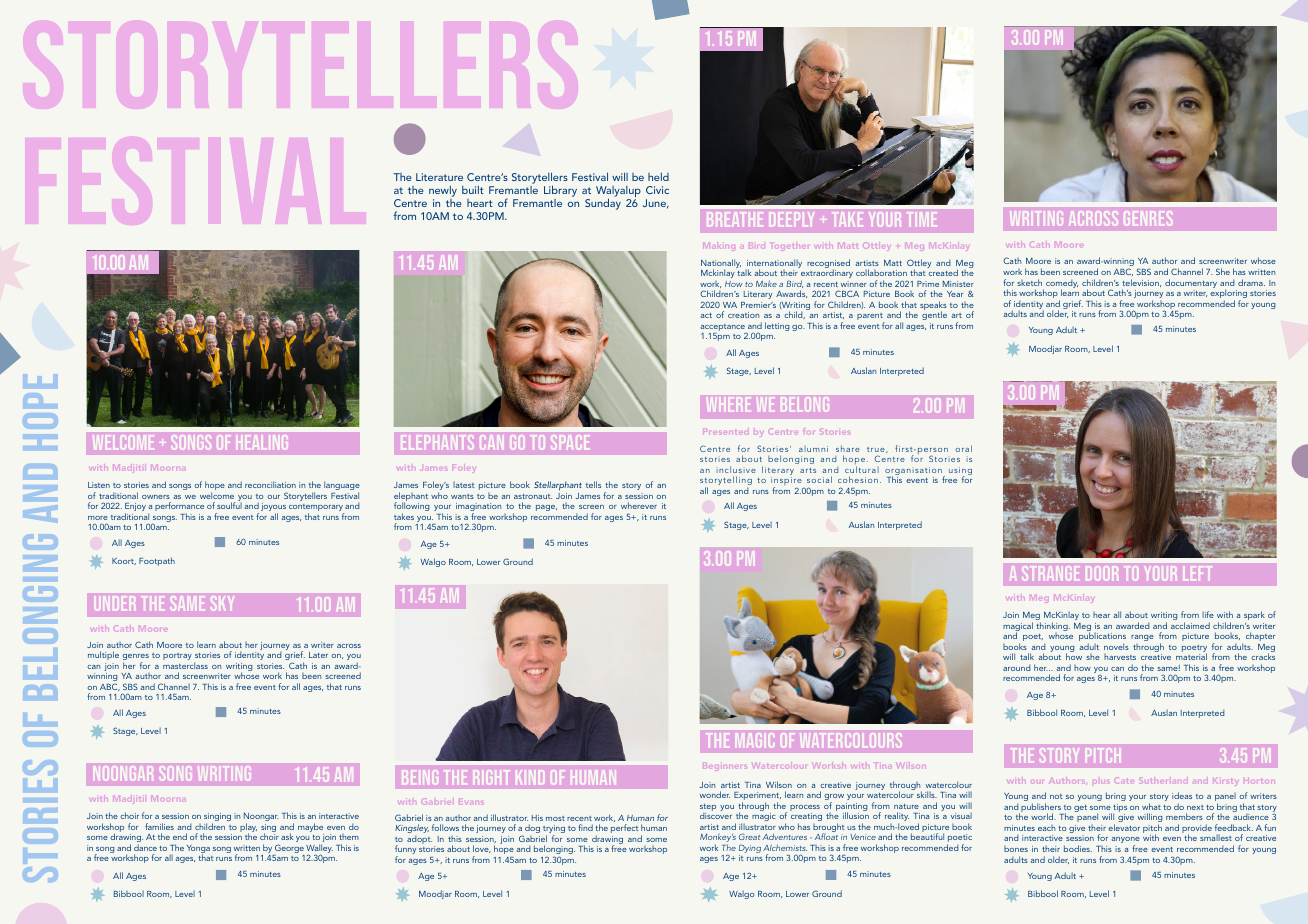  I want to click on oral, so click(964, 448).
